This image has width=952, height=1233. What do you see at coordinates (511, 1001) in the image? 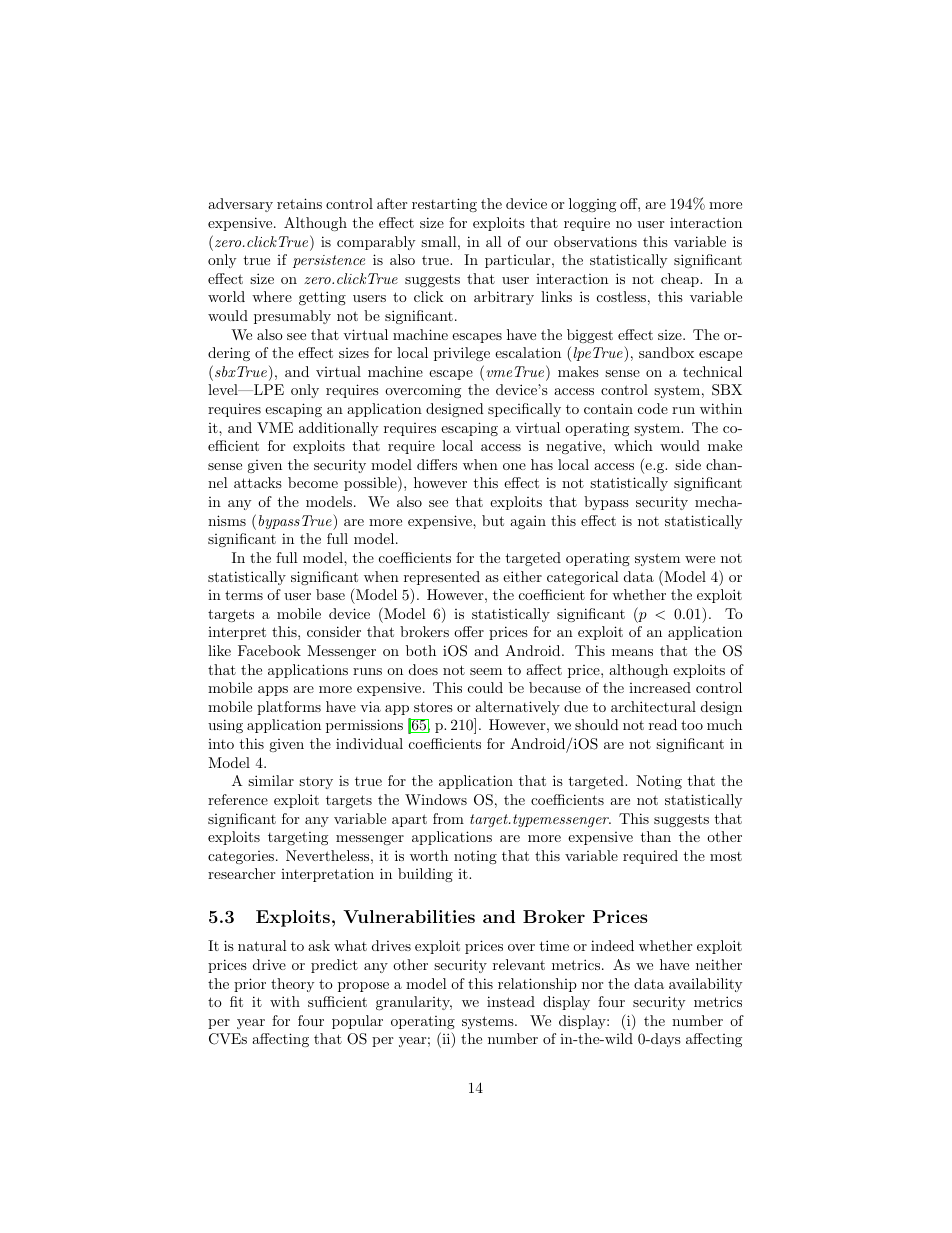
I see `instead` at bounding box center [511, 1001].
